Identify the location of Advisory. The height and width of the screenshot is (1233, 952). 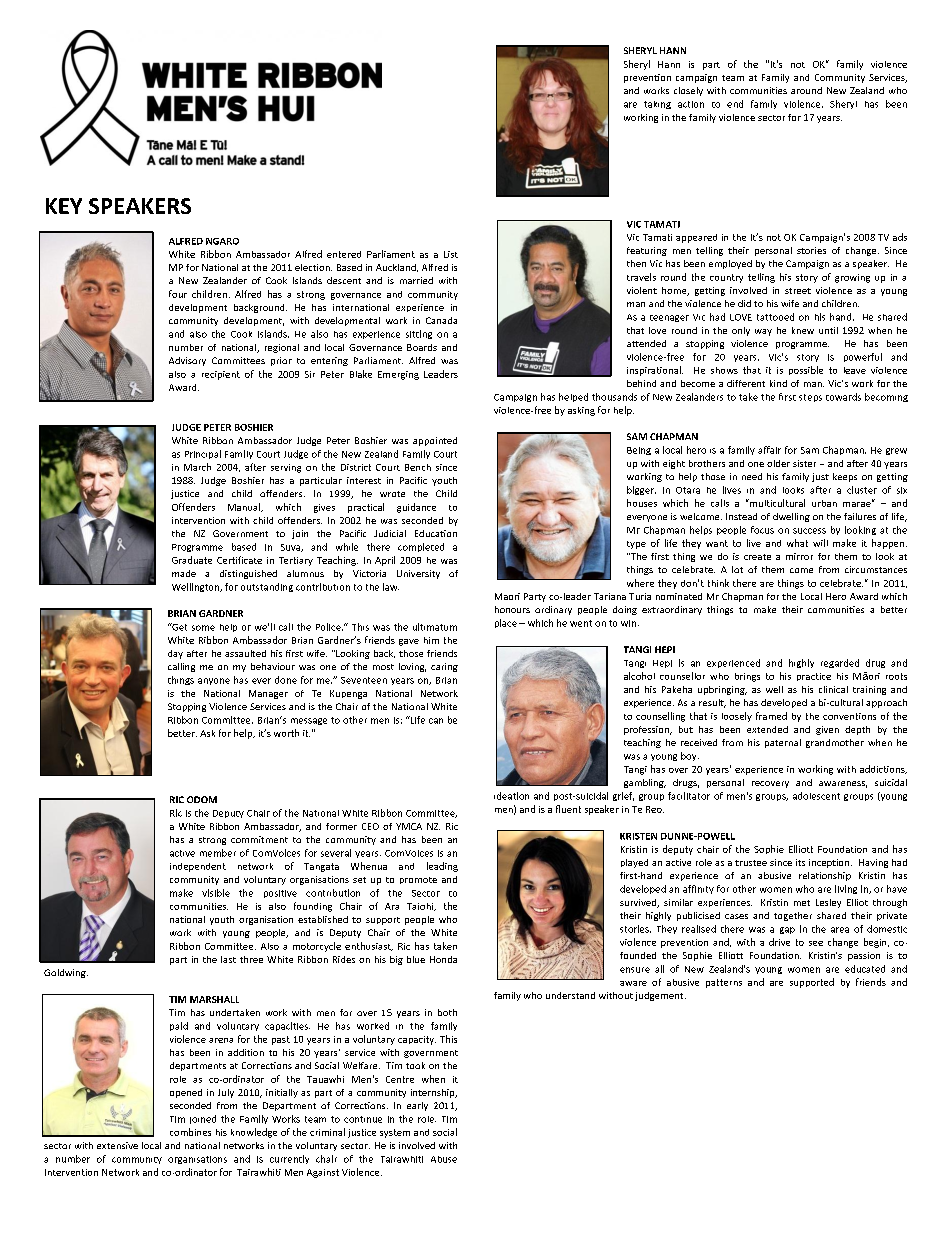
(187, 361).
